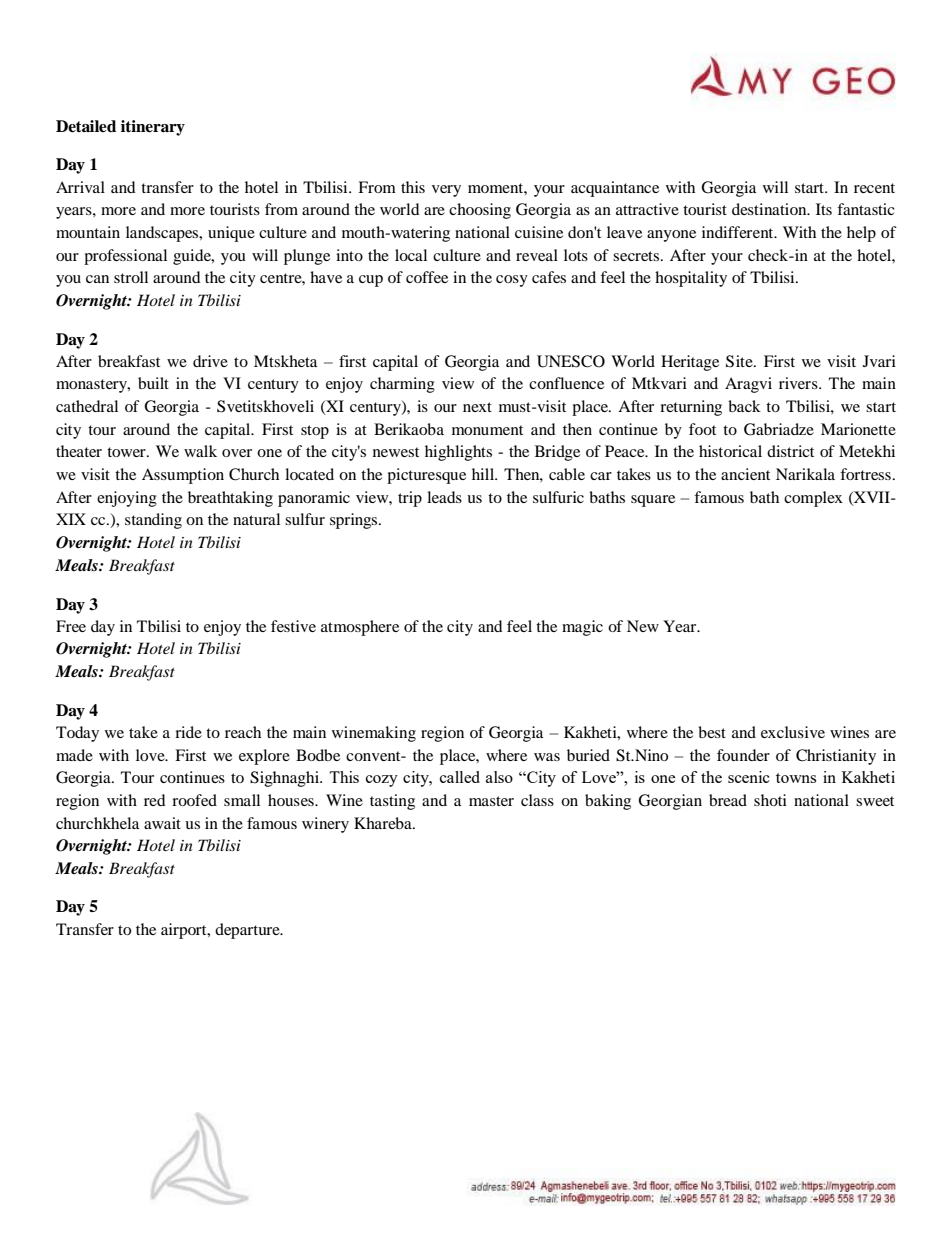 Image resolution: width=952 pixels, height=1233 pixels. Describe the element at coordinates (770, 209) in the page. I see `destination` at that location.
